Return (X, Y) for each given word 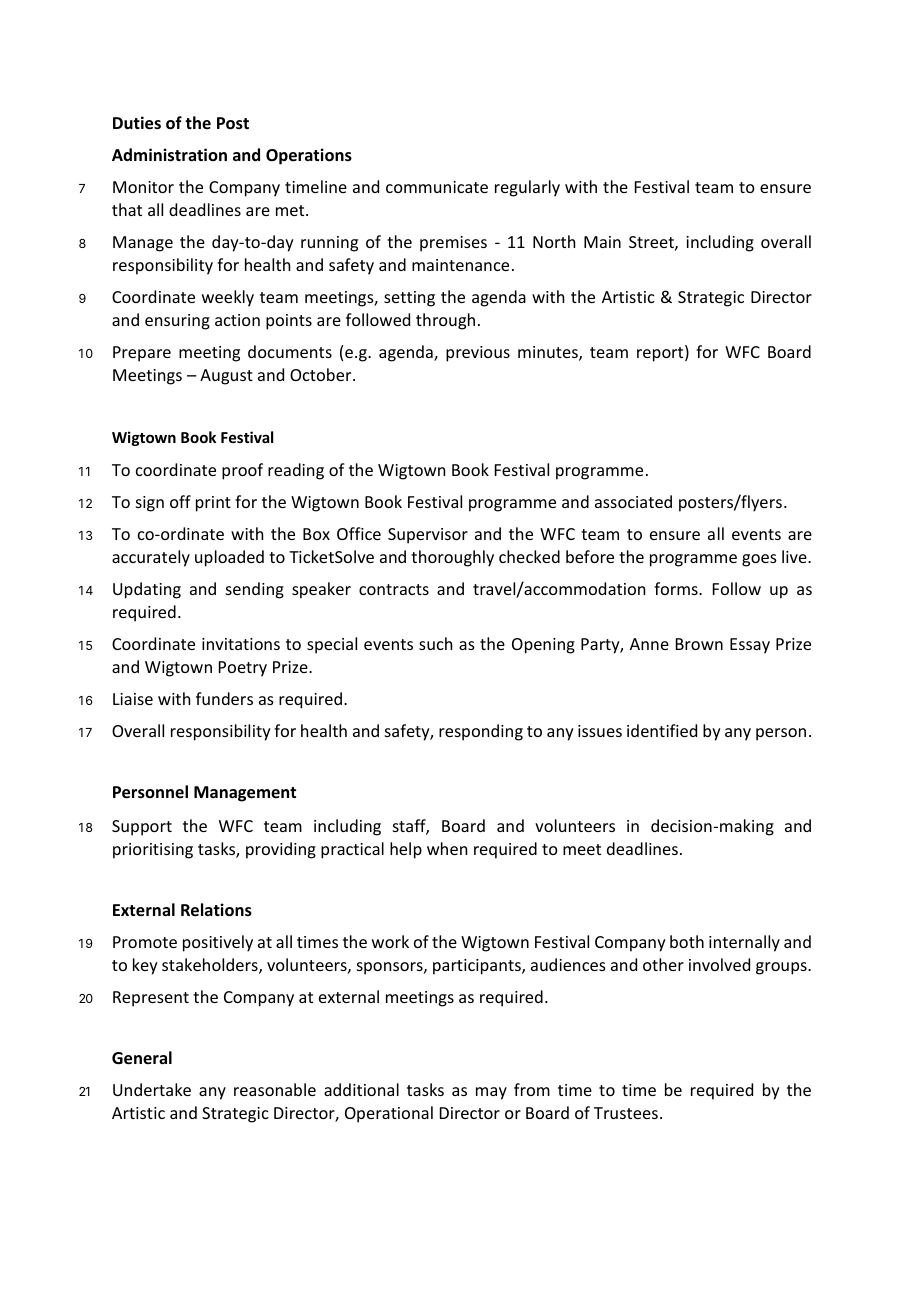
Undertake (152, 1089)
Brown (699, 644)
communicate (437, 187)
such (435, 643)
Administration (169, 155)
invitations (241, 644)
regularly (527, 188)
